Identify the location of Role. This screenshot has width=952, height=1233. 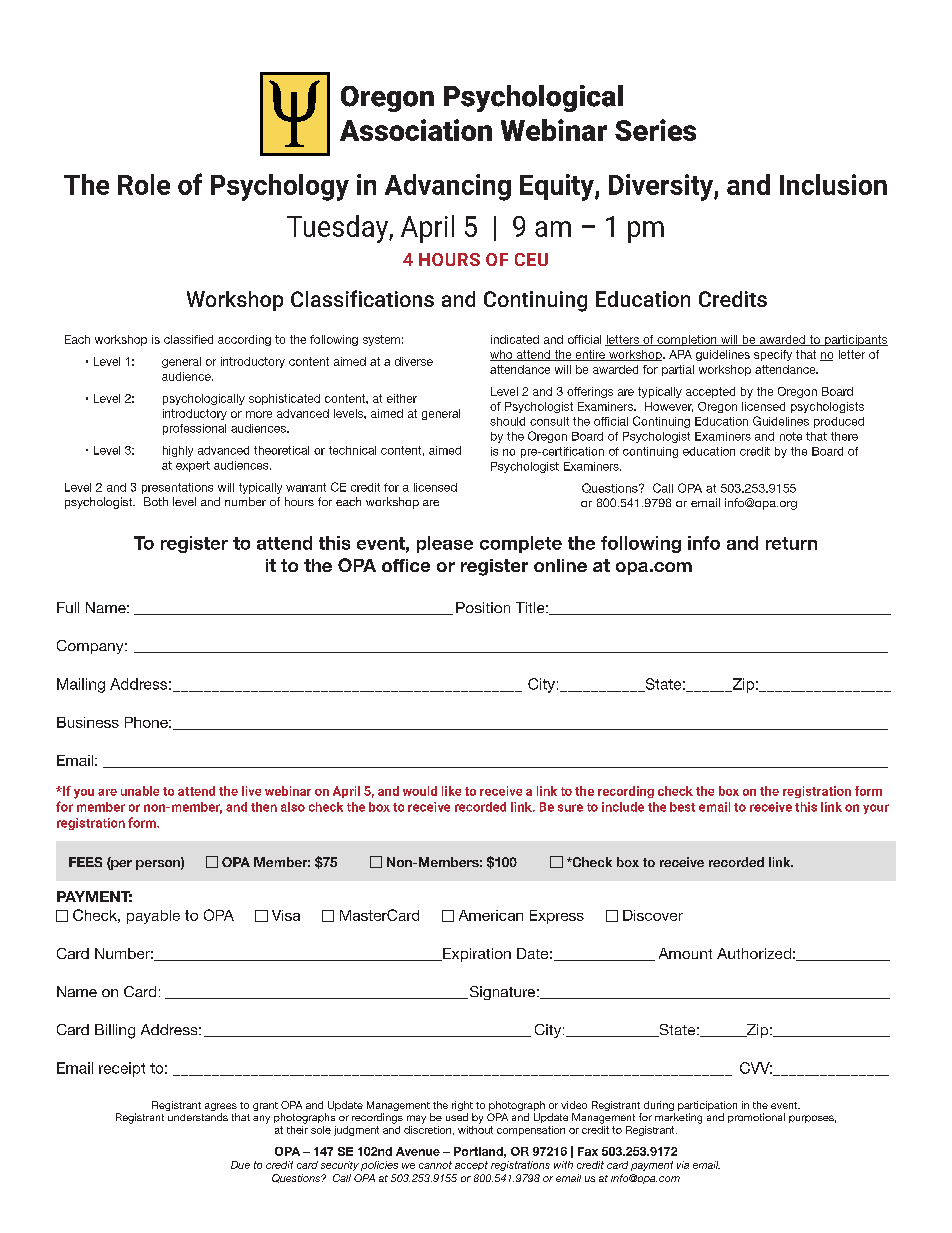
(144, 184).
